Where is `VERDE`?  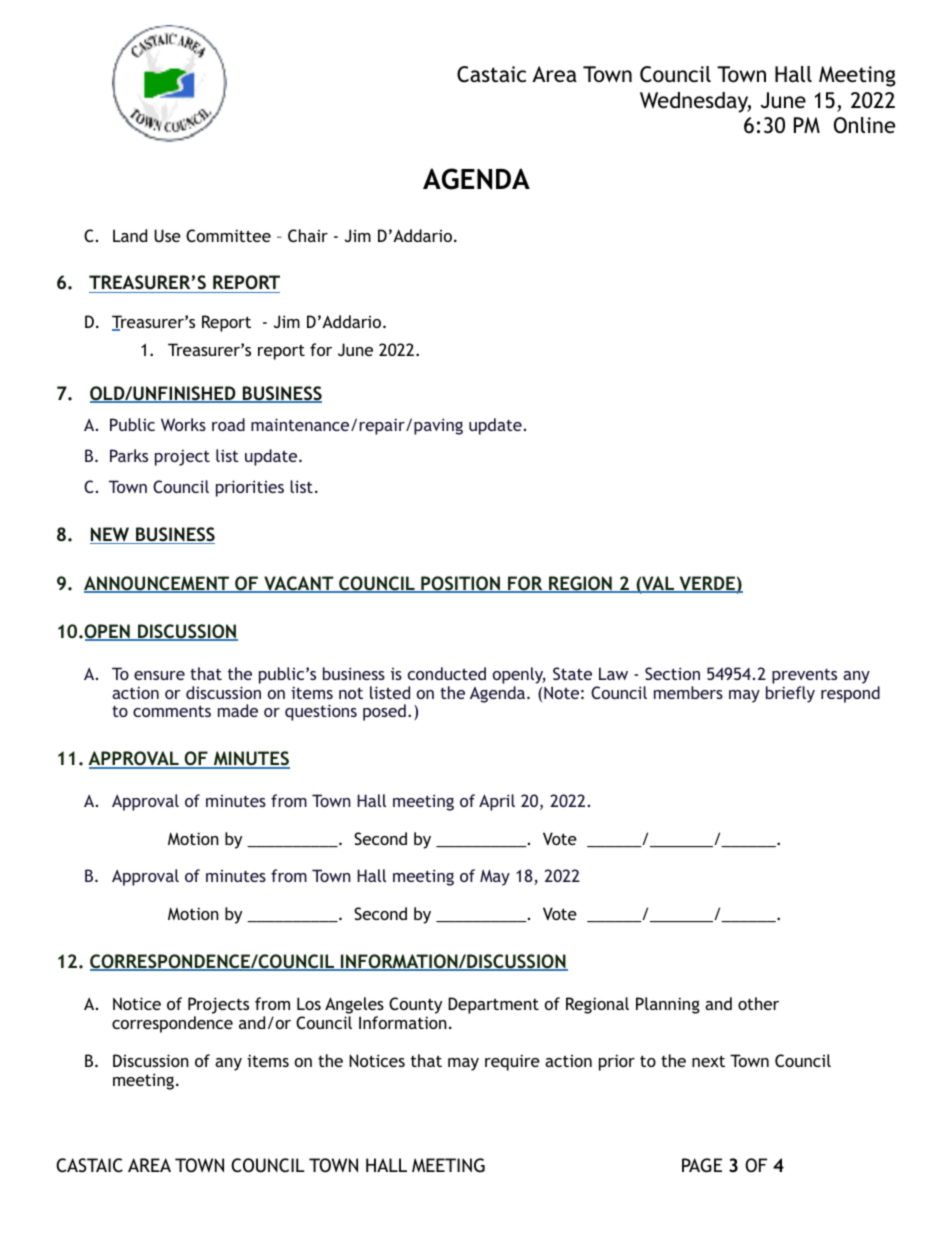
VERDE is located at coordinates (707, 584).
